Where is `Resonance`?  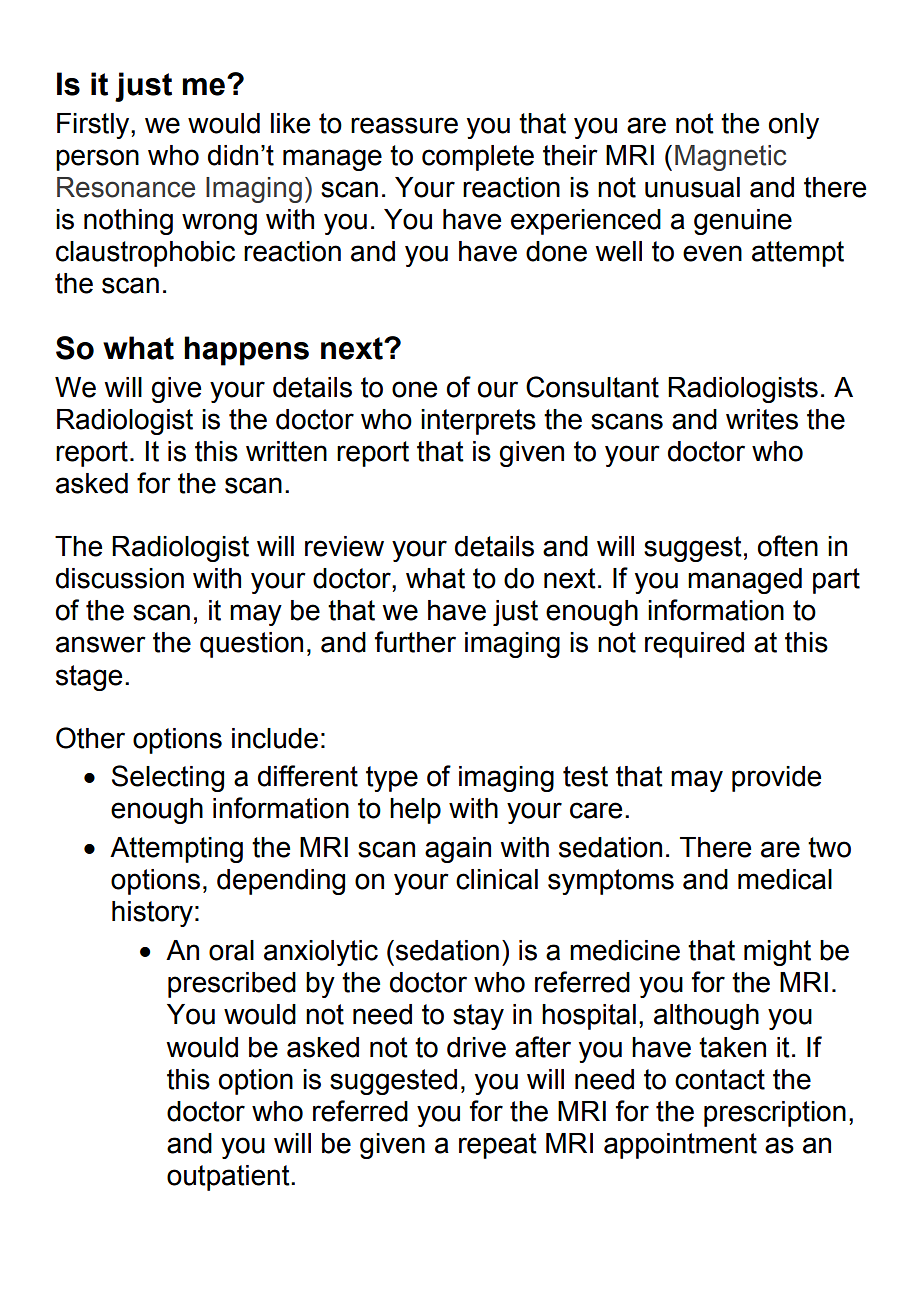
Resonance is located at coordinates (126, 187).
